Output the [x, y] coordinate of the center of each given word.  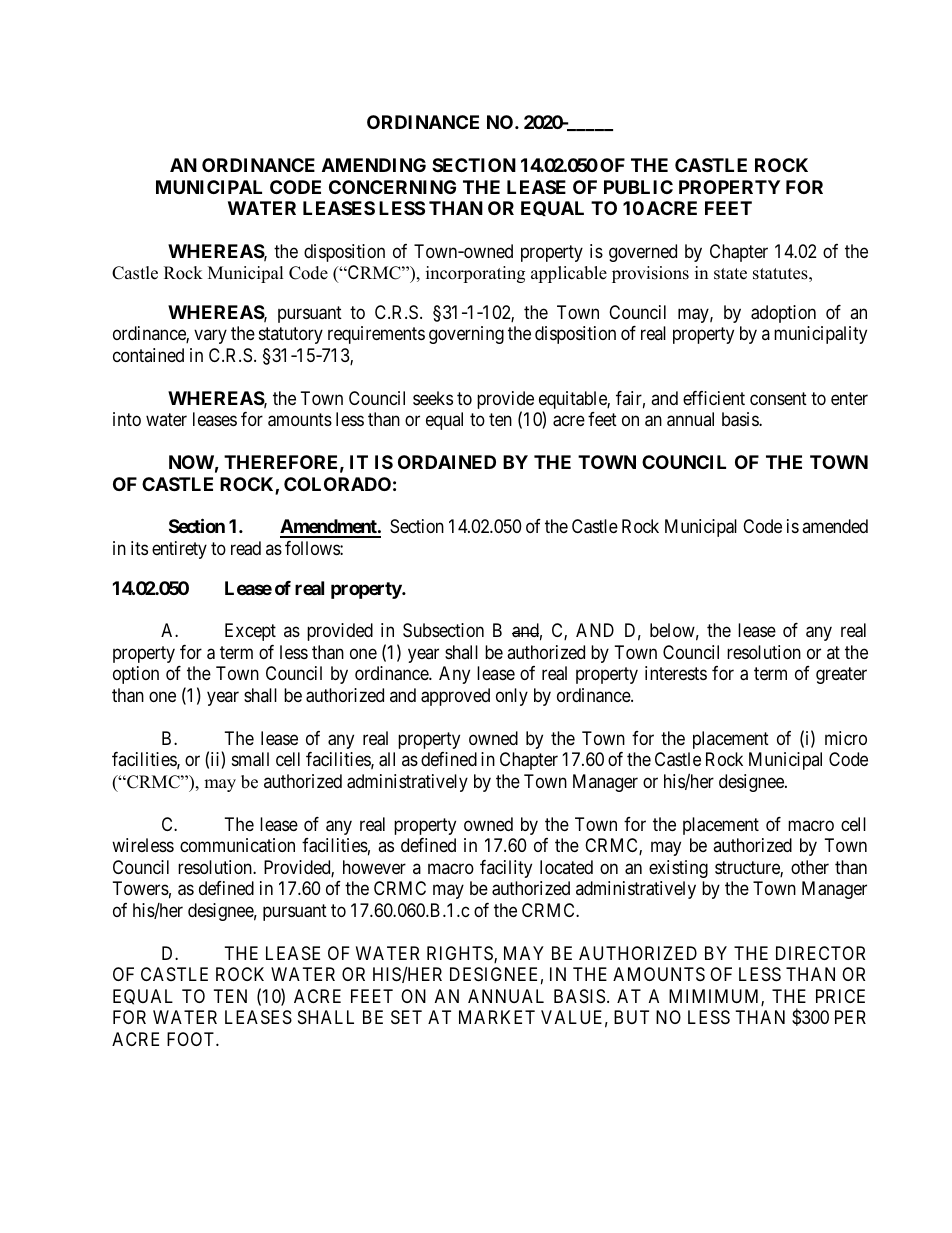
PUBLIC [638, 187]
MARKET [497, 1017]
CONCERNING [392, 187]
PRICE [840, 996]
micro [846, 738]
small [250, 759]
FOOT [192, 1039]
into [127, 419]
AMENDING [374, 165]
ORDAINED [447, 462]
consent [778, 398]
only [512, 697]
